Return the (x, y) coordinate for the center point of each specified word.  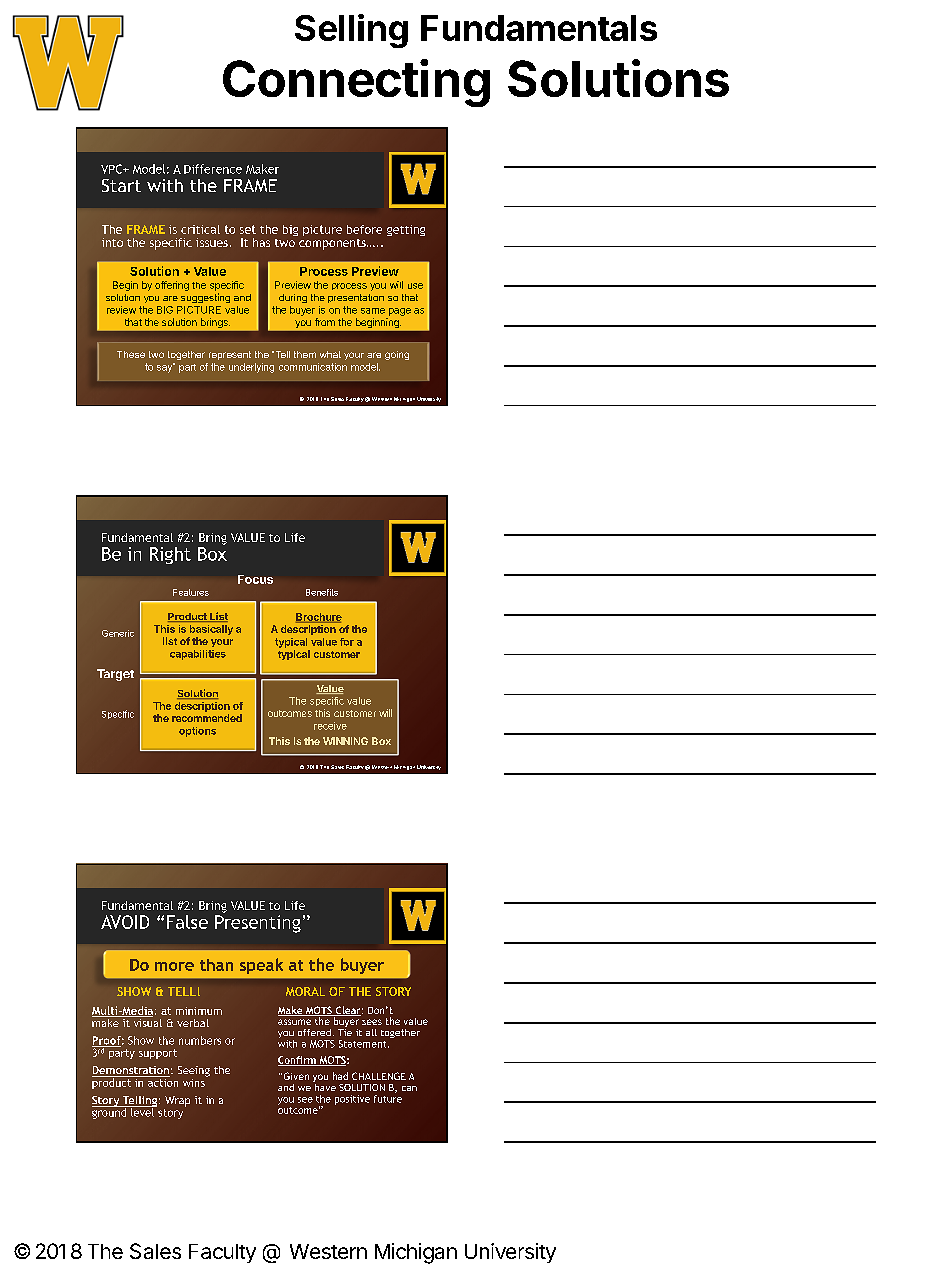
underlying (251, 368)
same (373, 311)
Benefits (322, 592)
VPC (113, 169)
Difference (213, 169)
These (131, 354)
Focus (255, 579)
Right (170, 555)
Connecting (356, 83)
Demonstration (131, 1071)
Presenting (258, 924)
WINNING (345, 741)
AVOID (125, 922)
